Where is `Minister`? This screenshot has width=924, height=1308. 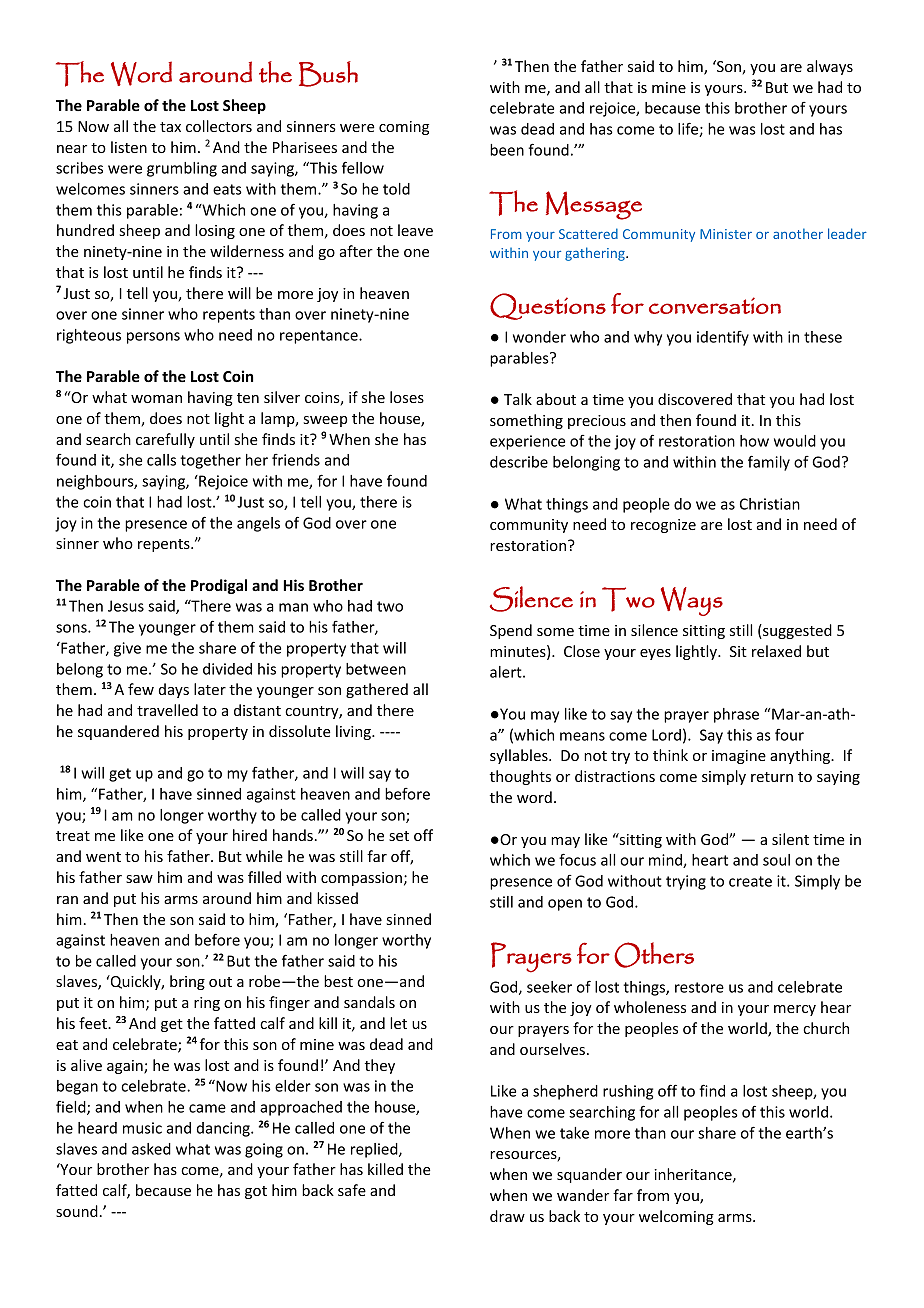
Minister is located at coordinates (726, 234).
